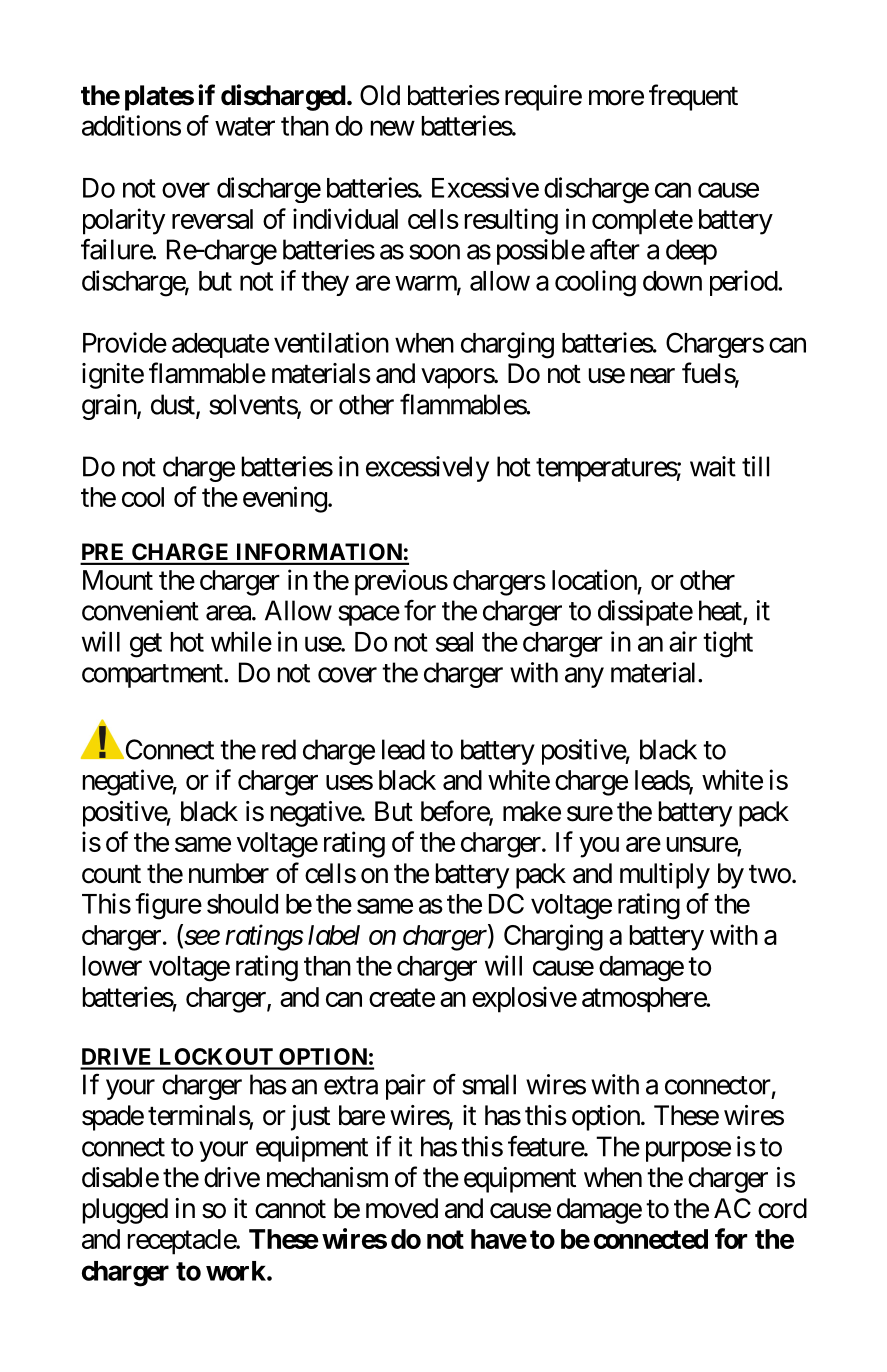 This screenshot has width=887, height=1372. What do you see at coordinates (331, 342) in the screenshot?
I see `ventilation` at bounding box center [331, 342].
